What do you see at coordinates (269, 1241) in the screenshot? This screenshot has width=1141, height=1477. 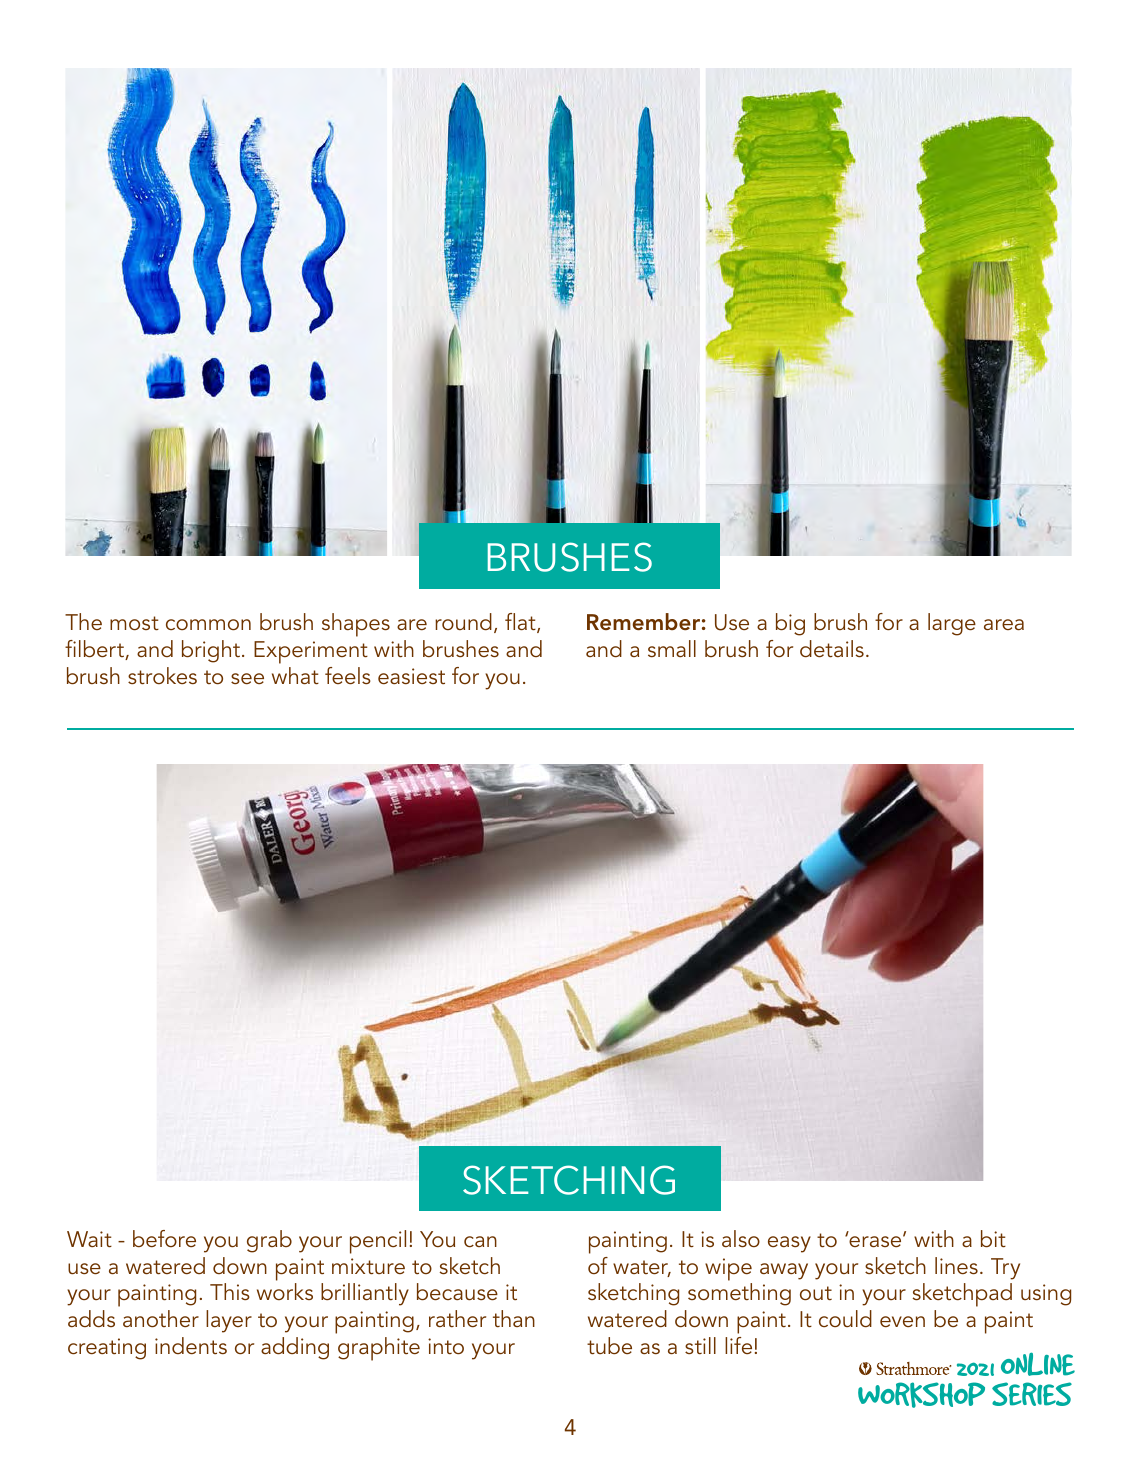 I see `grab` at bounding box center [269, 1241].
